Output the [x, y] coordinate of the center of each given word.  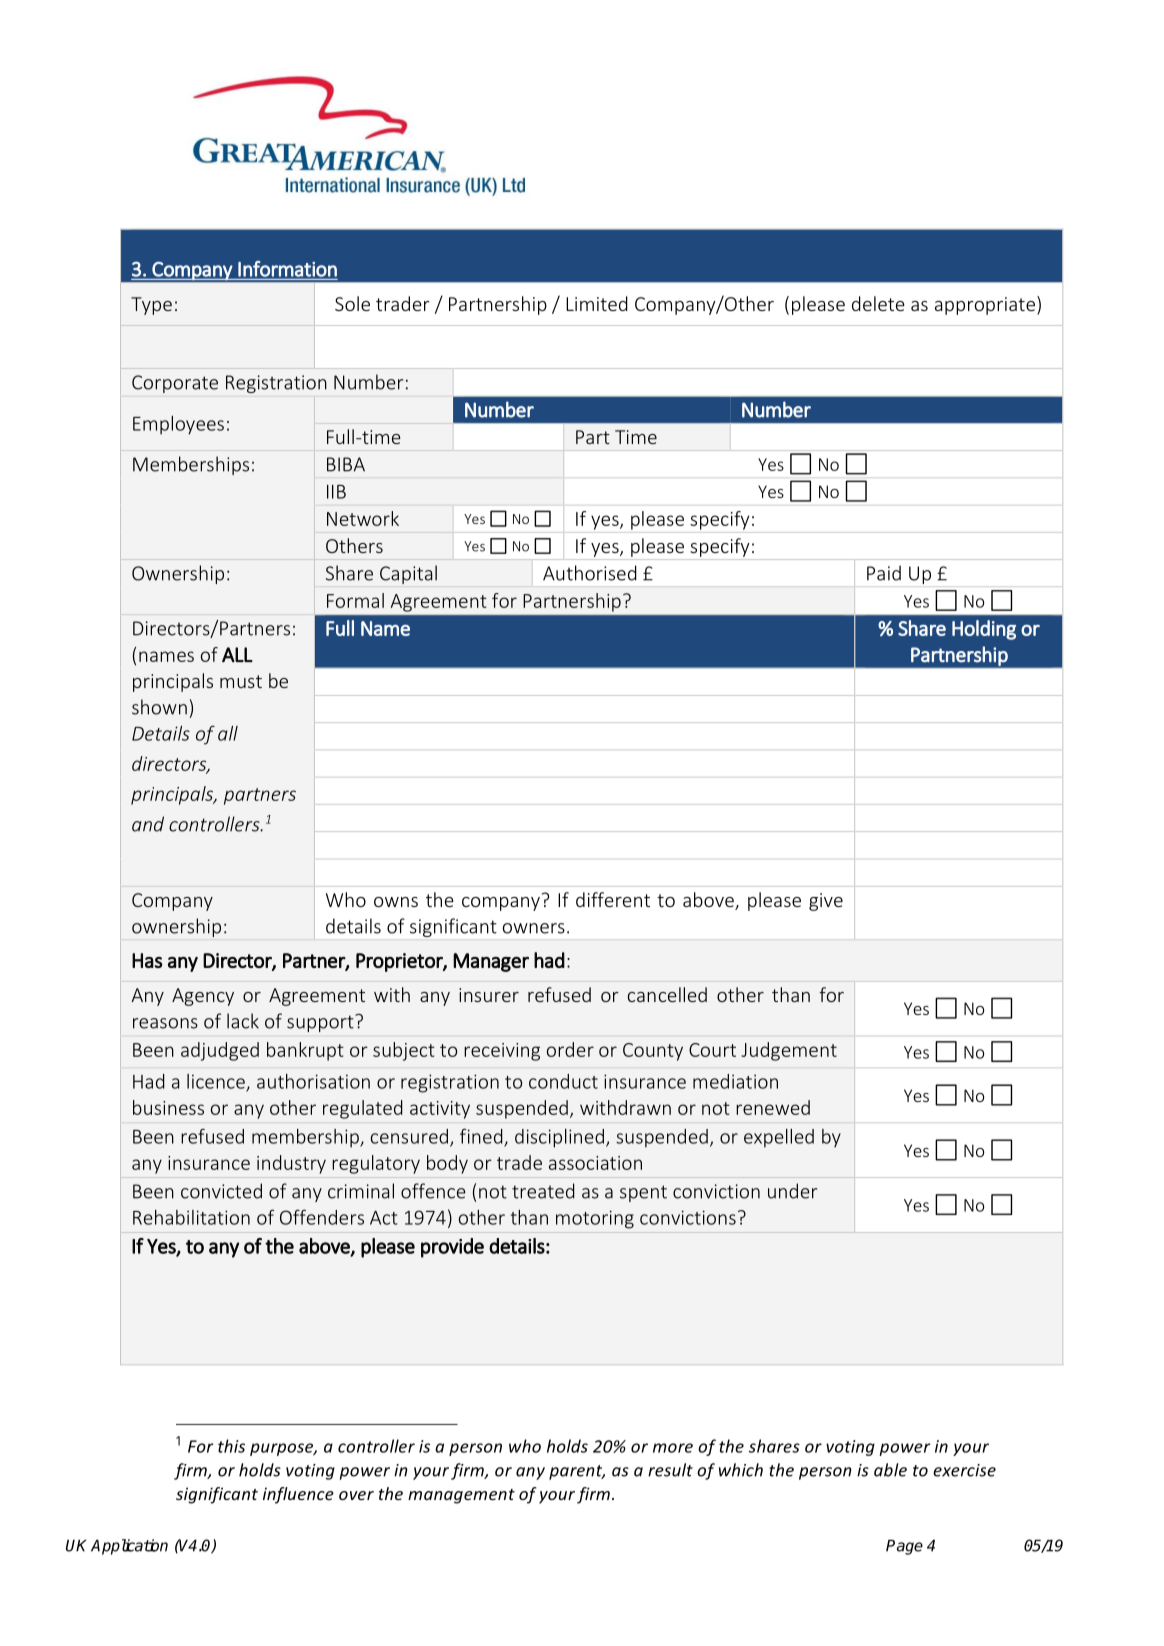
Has [147, 960]
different [613, 899]
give [826, 902]
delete [878, 303]
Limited [597, 303]
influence [298, 1495]
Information [287, 269]
